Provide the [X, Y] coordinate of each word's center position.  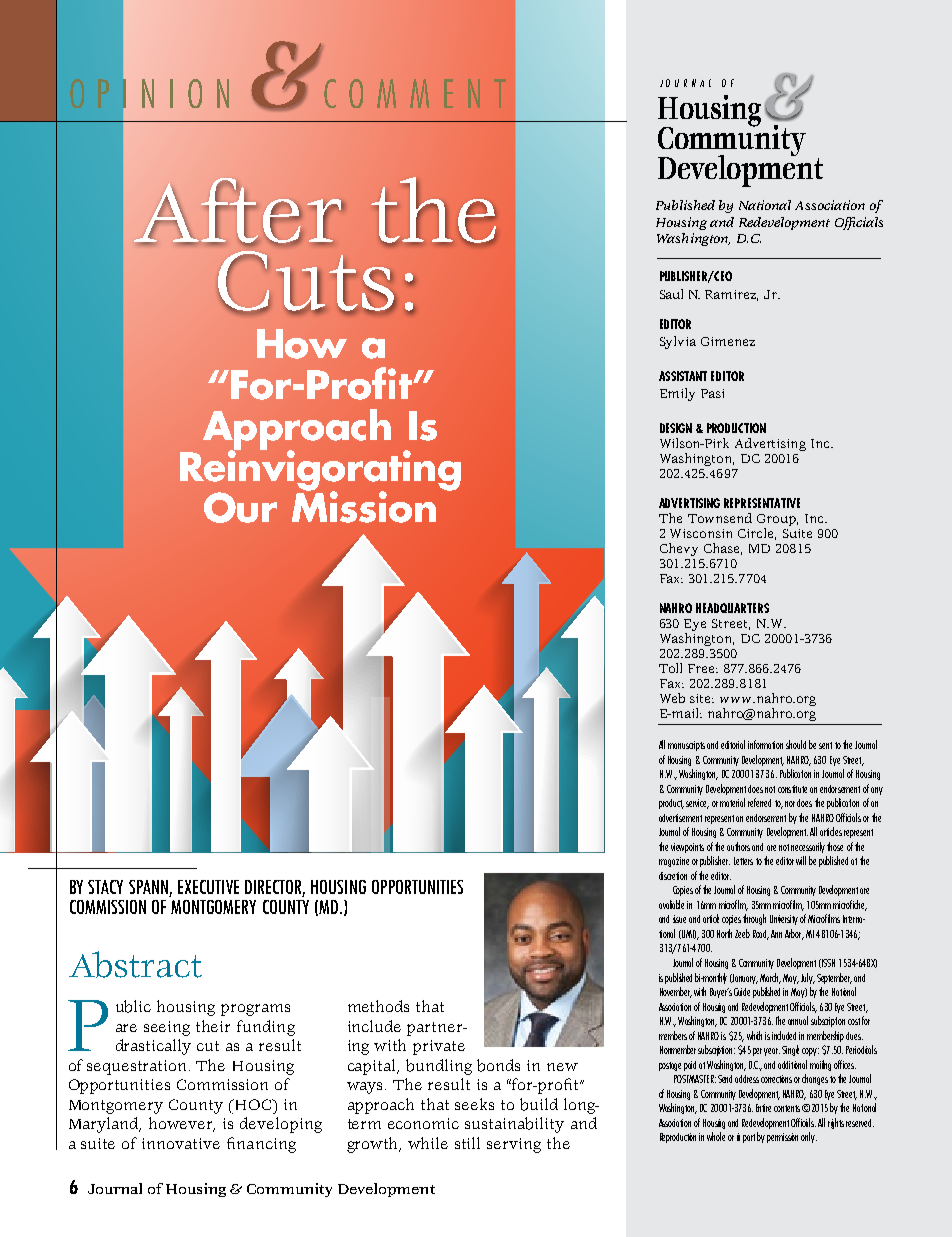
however [182, 1124]
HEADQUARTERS [732, 608]
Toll [670, 668]
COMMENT [415, 93]
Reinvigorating [320, 470]
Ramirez [731, 295]
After [239, 211]
